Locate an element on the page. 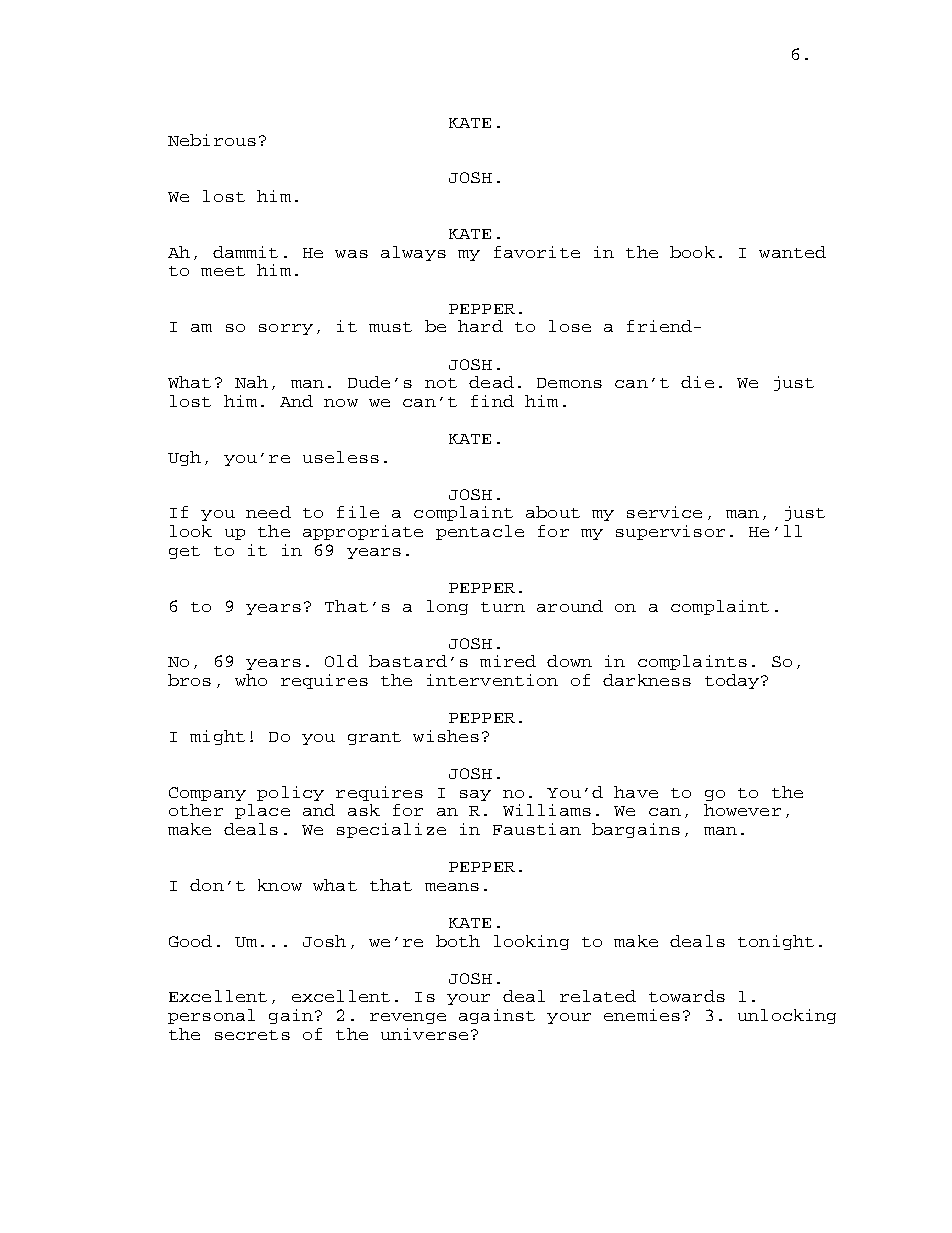 Image resolution: width=952 pixels, height=1233 pixels. however is located at coordinates (742, 810).
